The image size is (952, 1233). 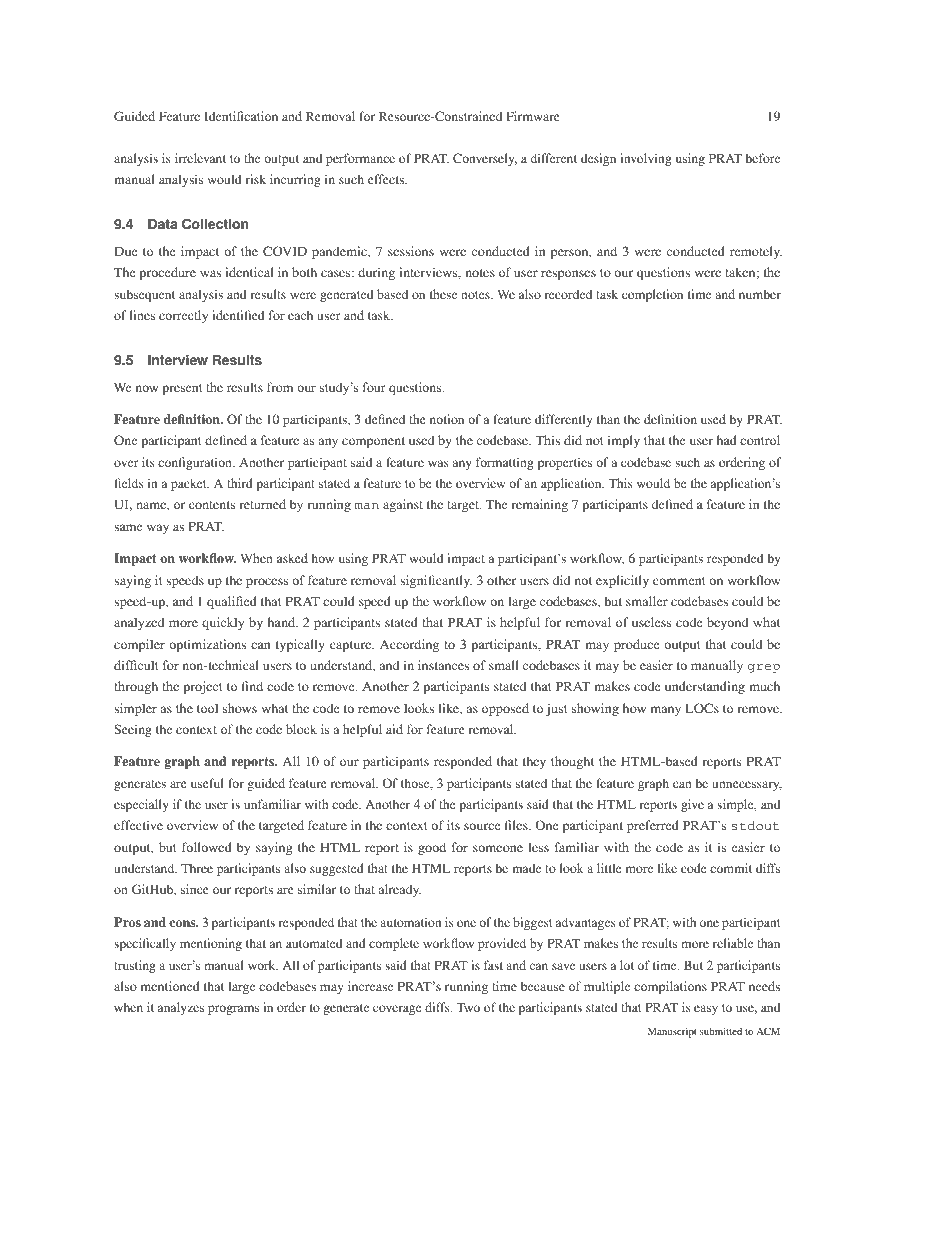 What do you see at coordinates (200, 158) in the page?
I see `irrelevant` at bounding box center [200, 158].
